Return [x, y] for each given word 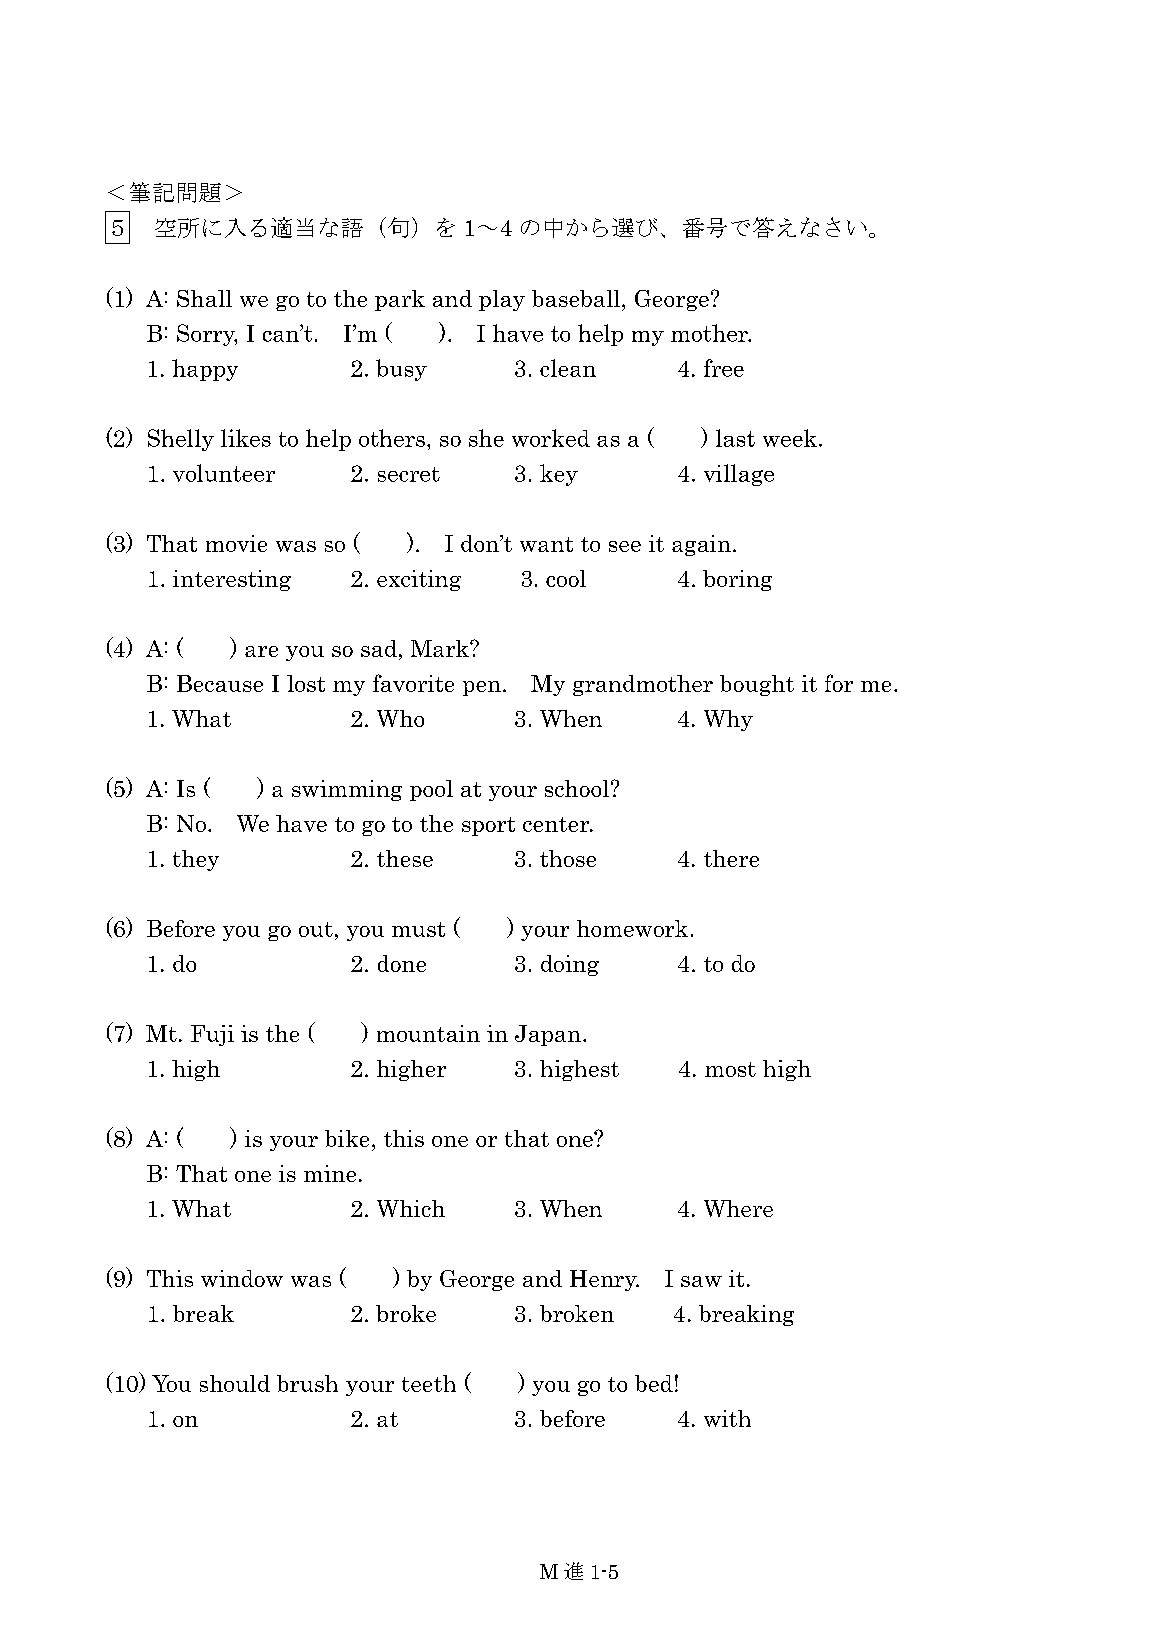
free [724, 368]
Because [220, 683]
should [235, 1383]
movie [236, 543]
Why [728, 720]
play [502, 300]
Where [738, 1208]
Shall [204, 298]
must [418, 929]
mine [330, 1173]
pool [431, 790]
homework [632, 928]
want [546, 544]
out [316, 929]
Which [411, 1208]
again [701, 545]
